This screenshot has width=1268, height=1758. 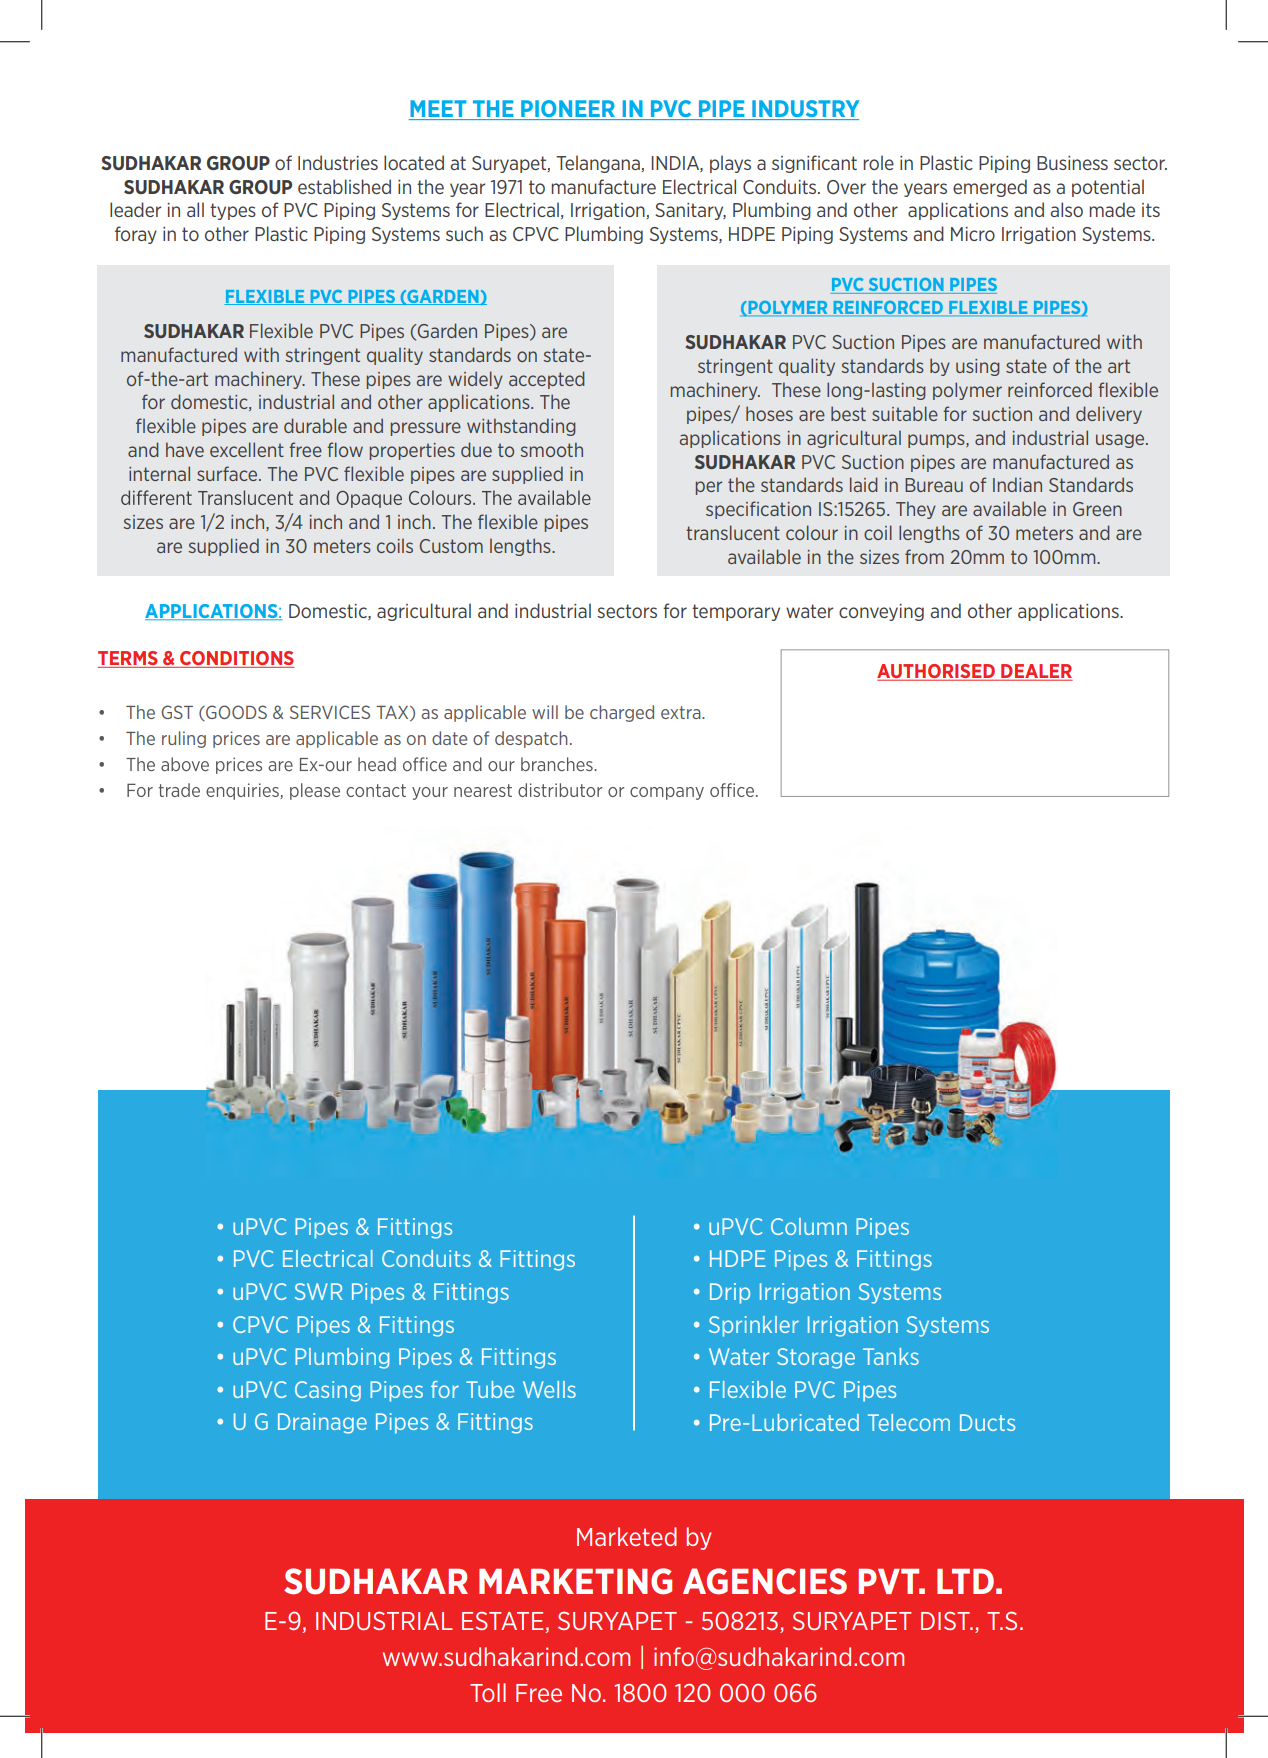 I want to click on smooth, so click(x=551, y=449).
